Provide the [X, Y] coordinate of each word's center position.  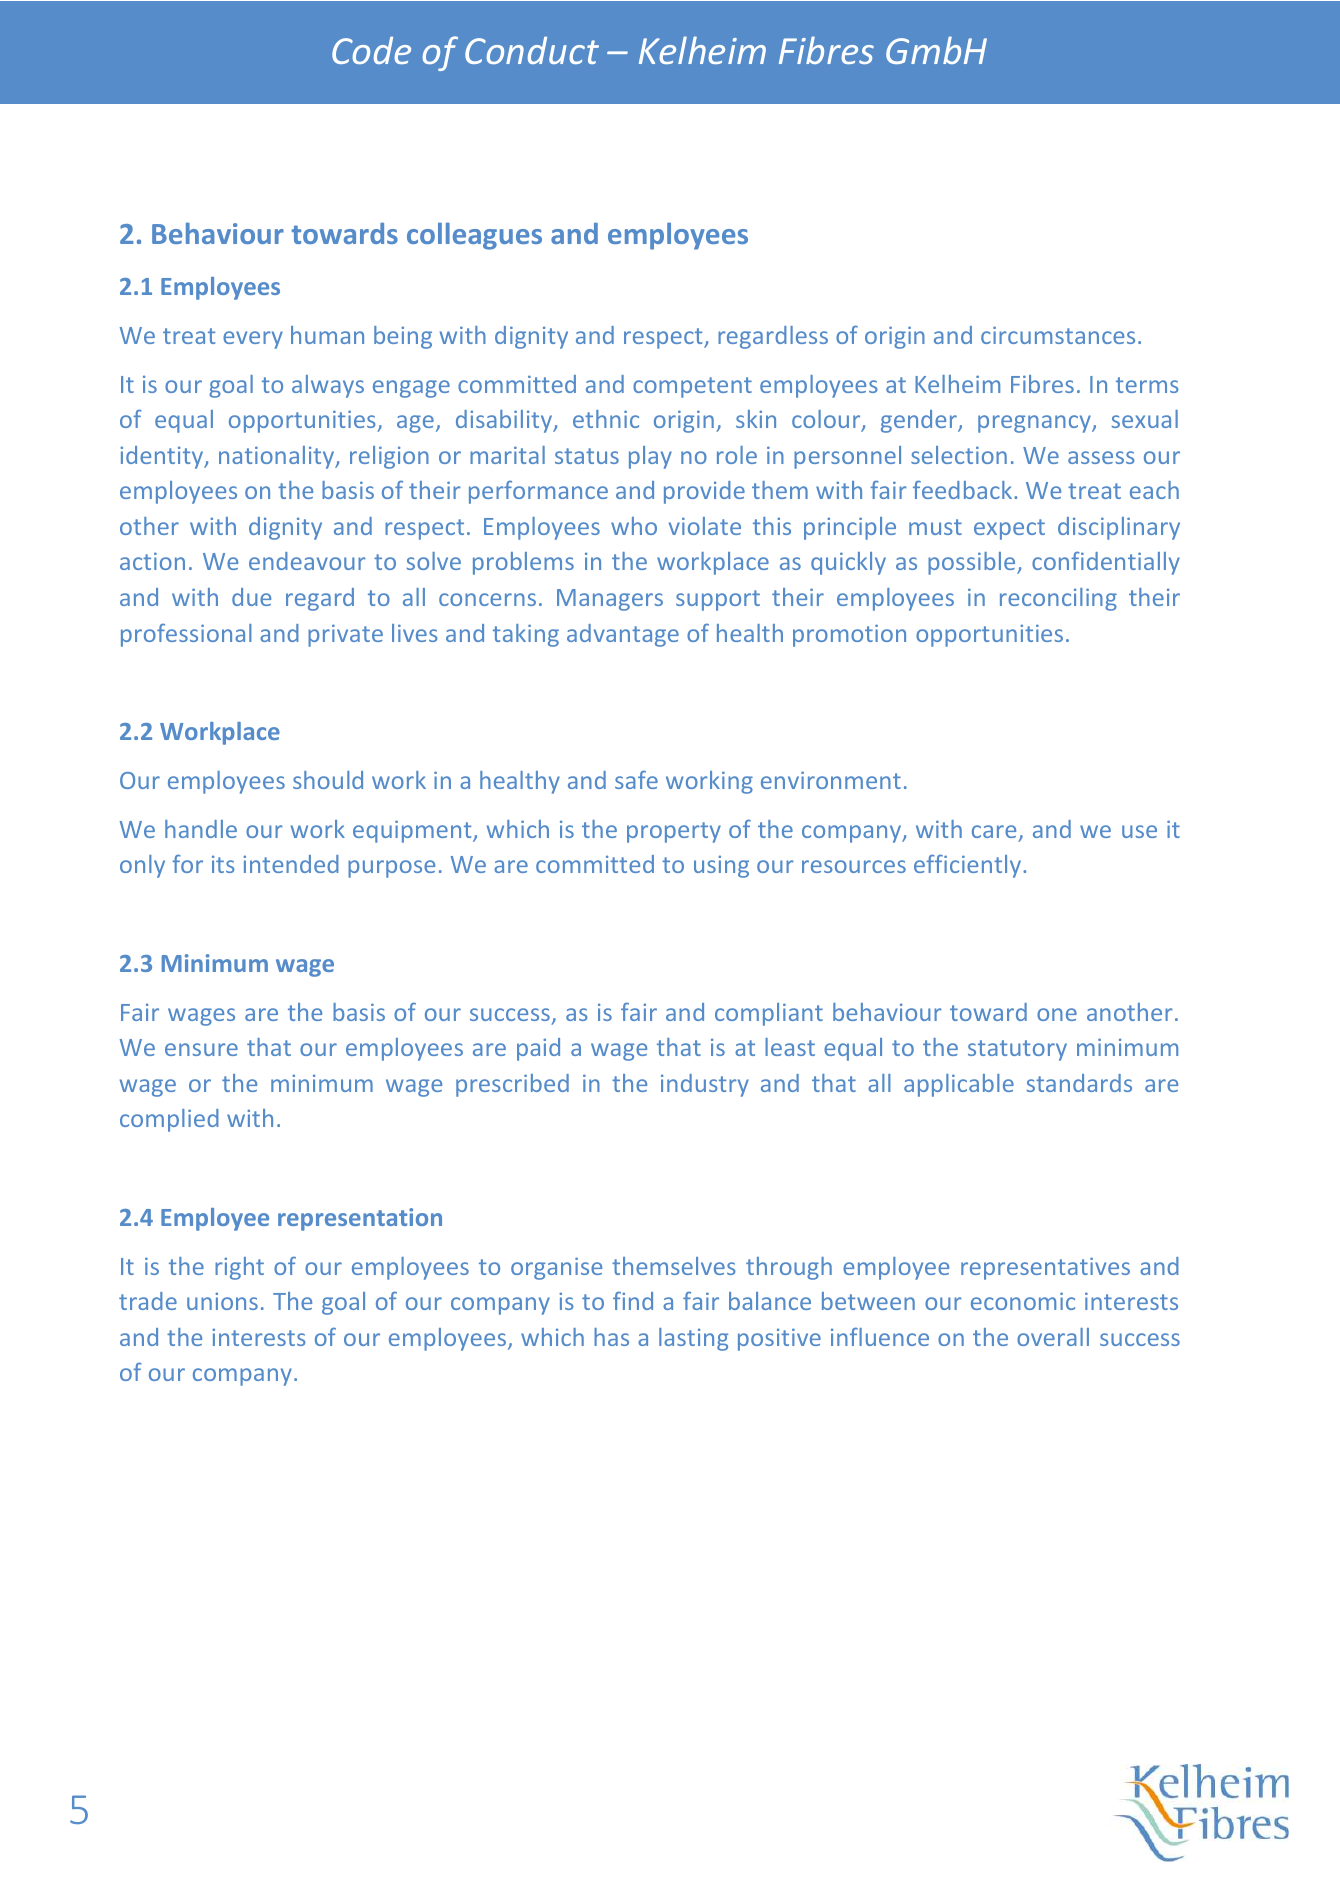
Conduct [532, 50]
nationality [278, 457]
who [634, 526]
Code [371, 50]
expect [1009, 529]
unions [222, 1301]
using [721, 866]
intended [291, 864]
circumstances [1058, 335]
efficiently [969, 866]
